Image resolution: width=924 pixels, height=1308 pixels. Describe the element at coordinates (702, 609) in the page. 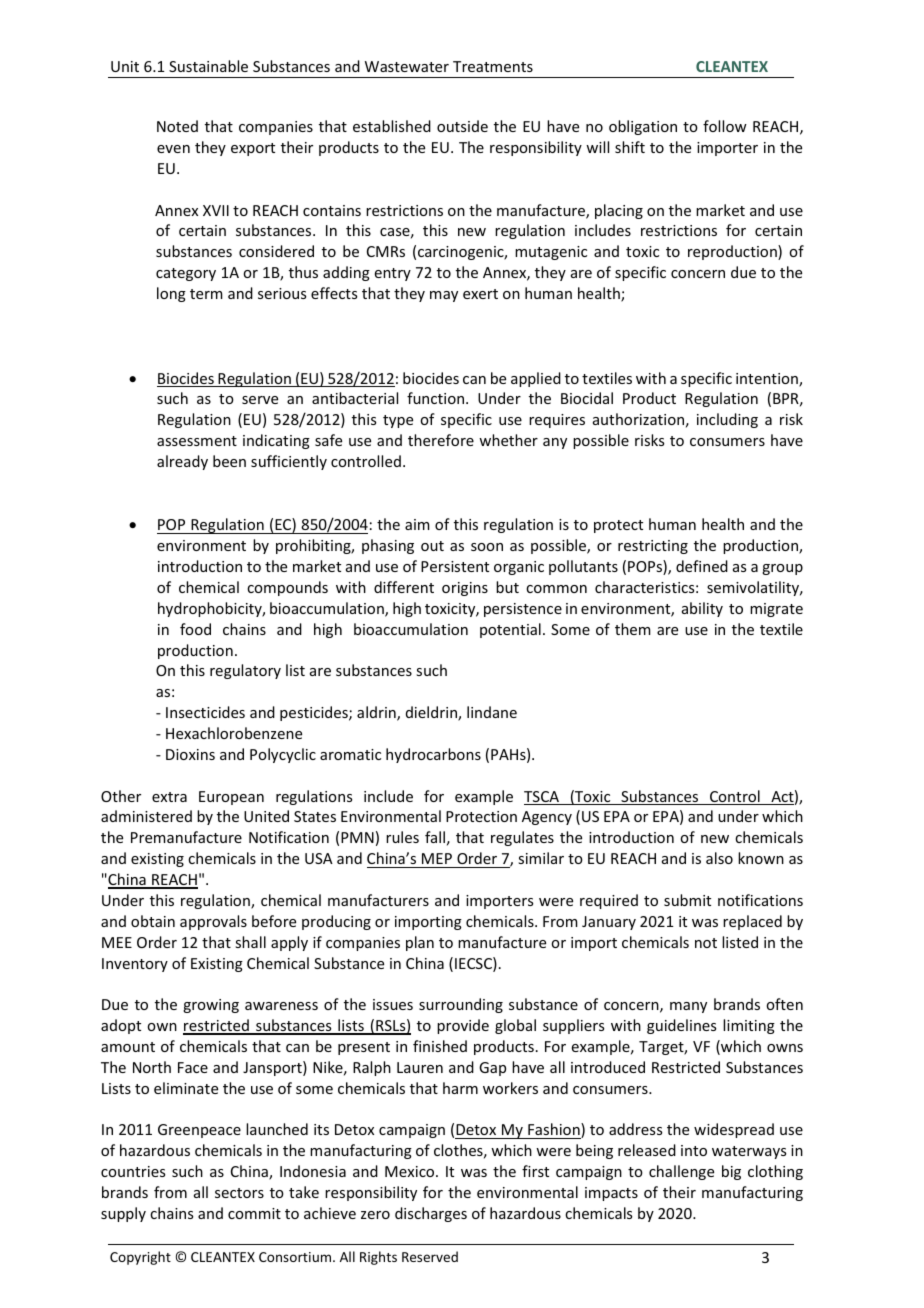

I see `ability` at that location.
